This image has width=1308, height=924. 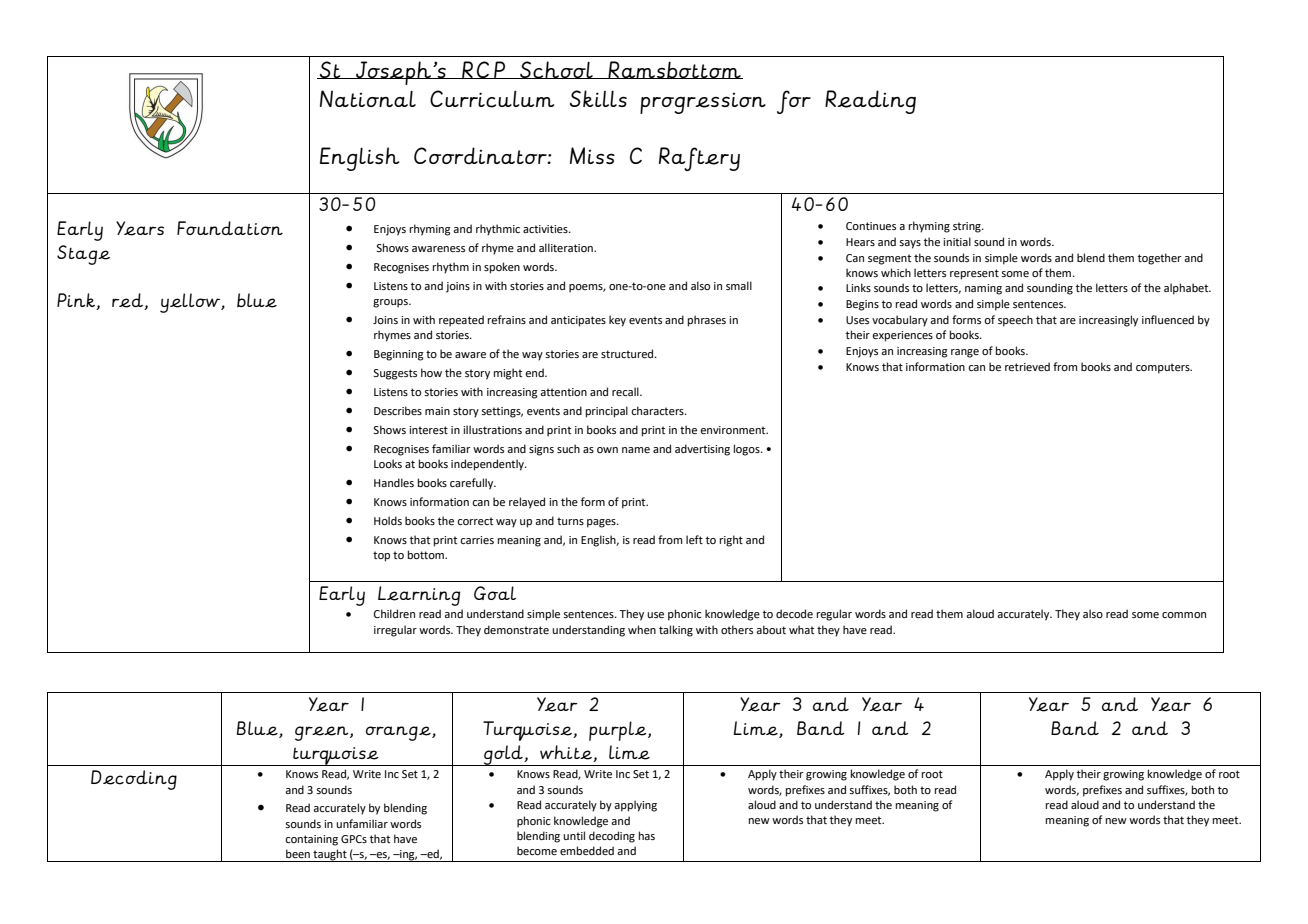 What do you see at coordinates (381, 556) in the image?
I see `top` at bounding box center [381, 556].
